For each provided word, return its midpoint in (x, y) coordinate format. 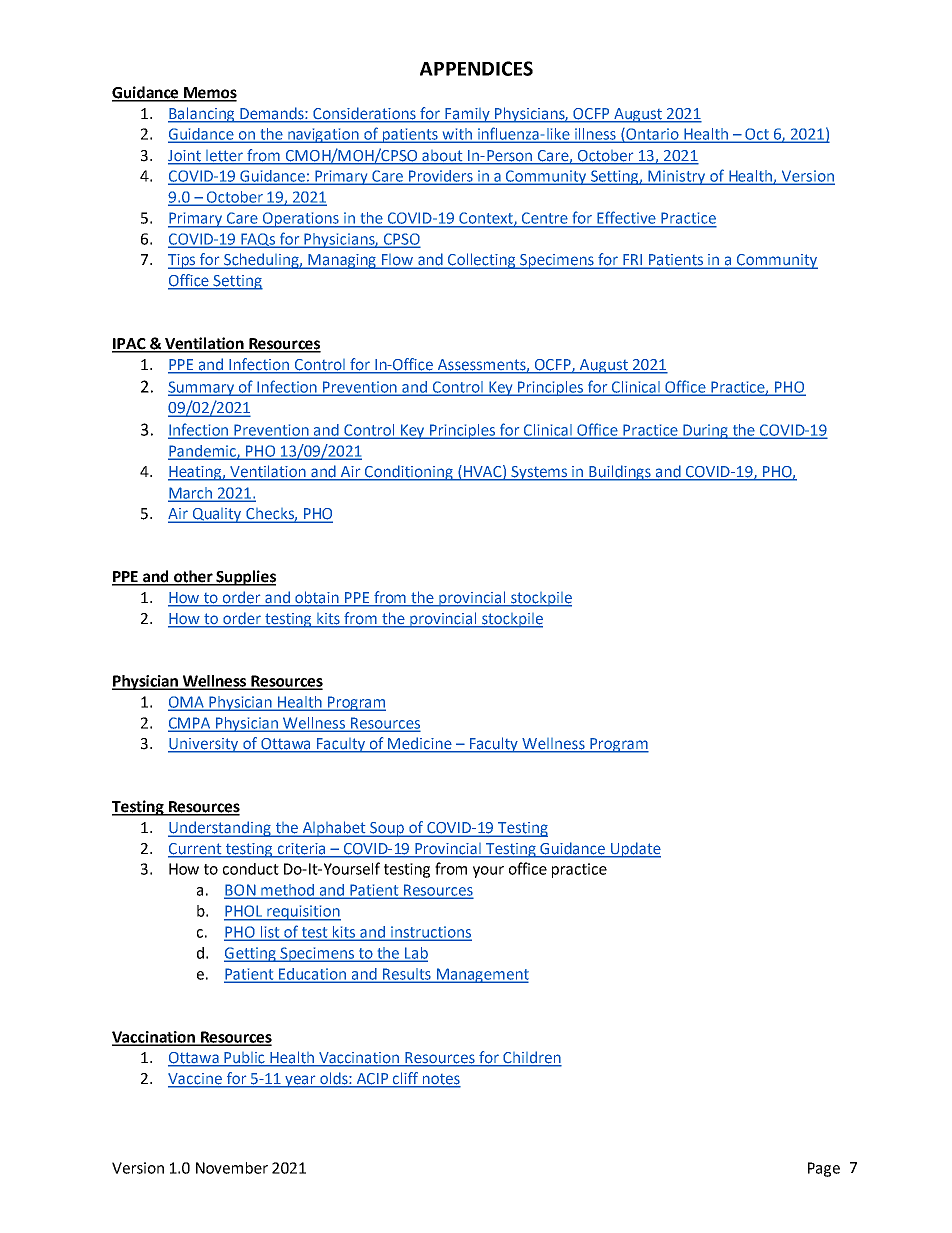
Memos (209, 94)
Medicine (420, 744)
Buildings (620, 473)
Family (468, 115)
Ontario (652, 135)
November (232, 1168)
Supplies (245, 578)
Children (531, 1058)
